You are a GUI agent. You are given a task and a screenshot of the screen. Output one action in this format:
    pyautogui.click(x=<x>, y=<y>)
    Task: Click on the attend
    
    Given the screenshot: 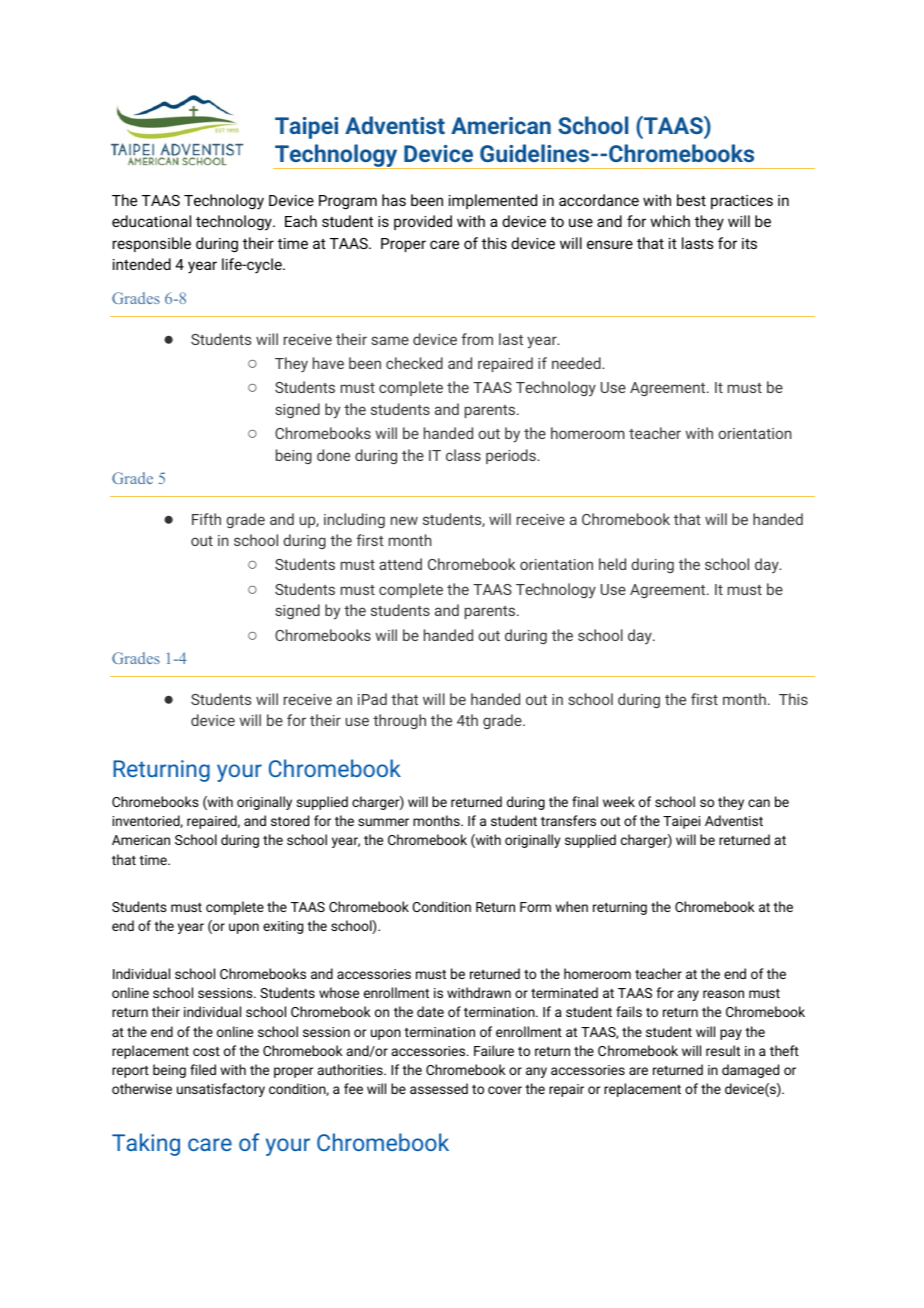 What is the action you would take?
    pyautogui.click(x=400, y=564)
